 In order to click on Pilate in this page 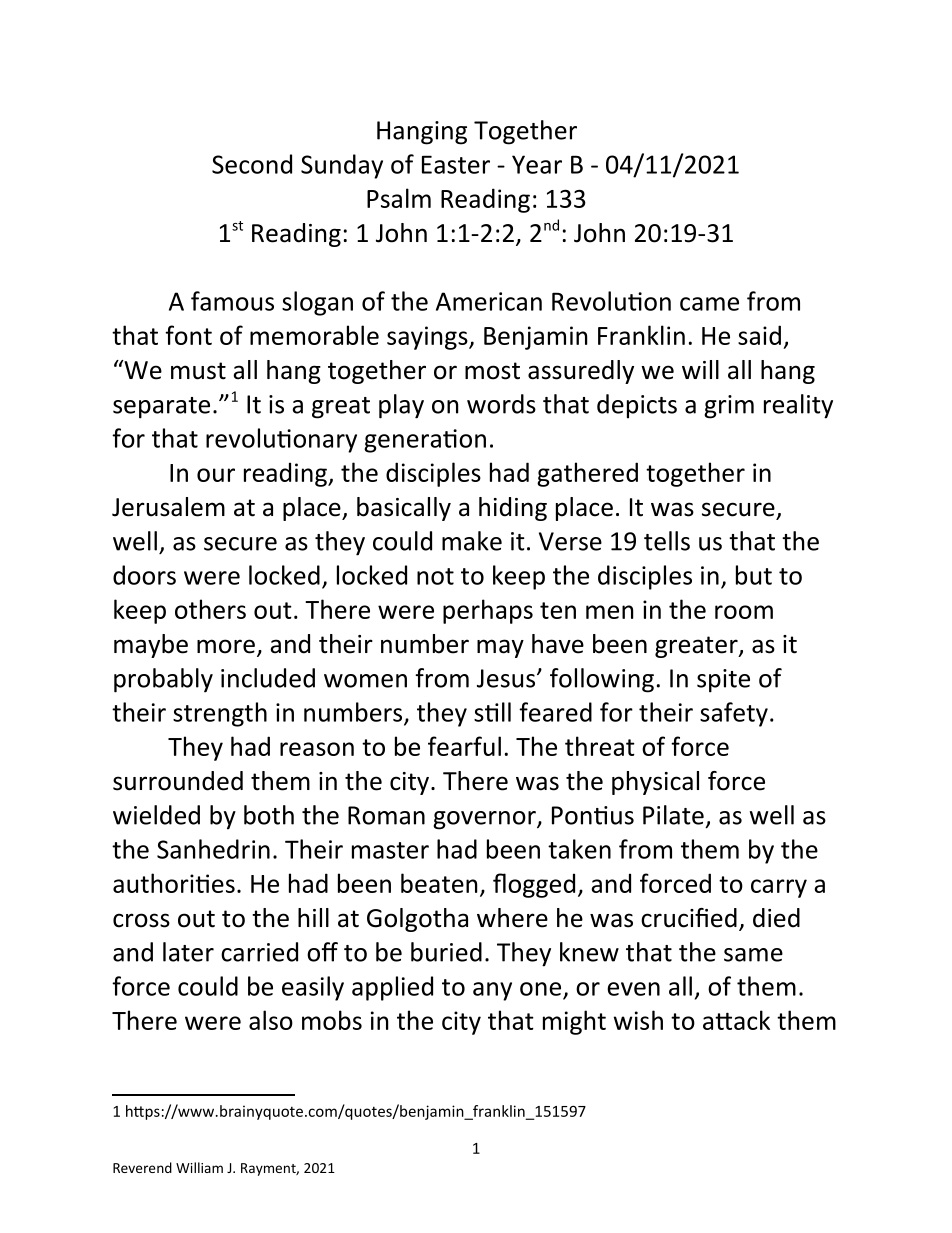, I will do `click(673, 815)`.
